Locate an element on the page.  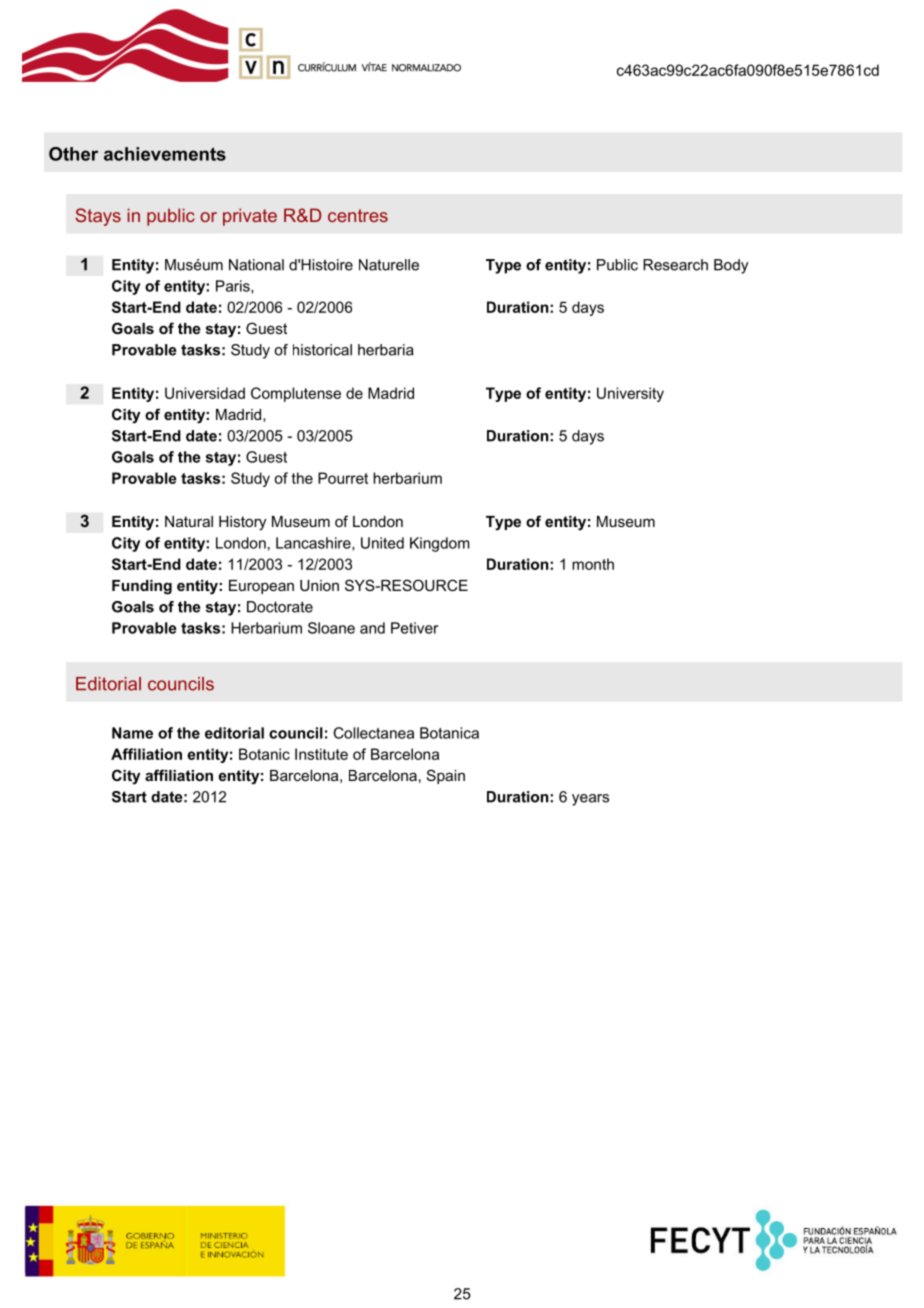
years is located at coordinates (590, 800).
